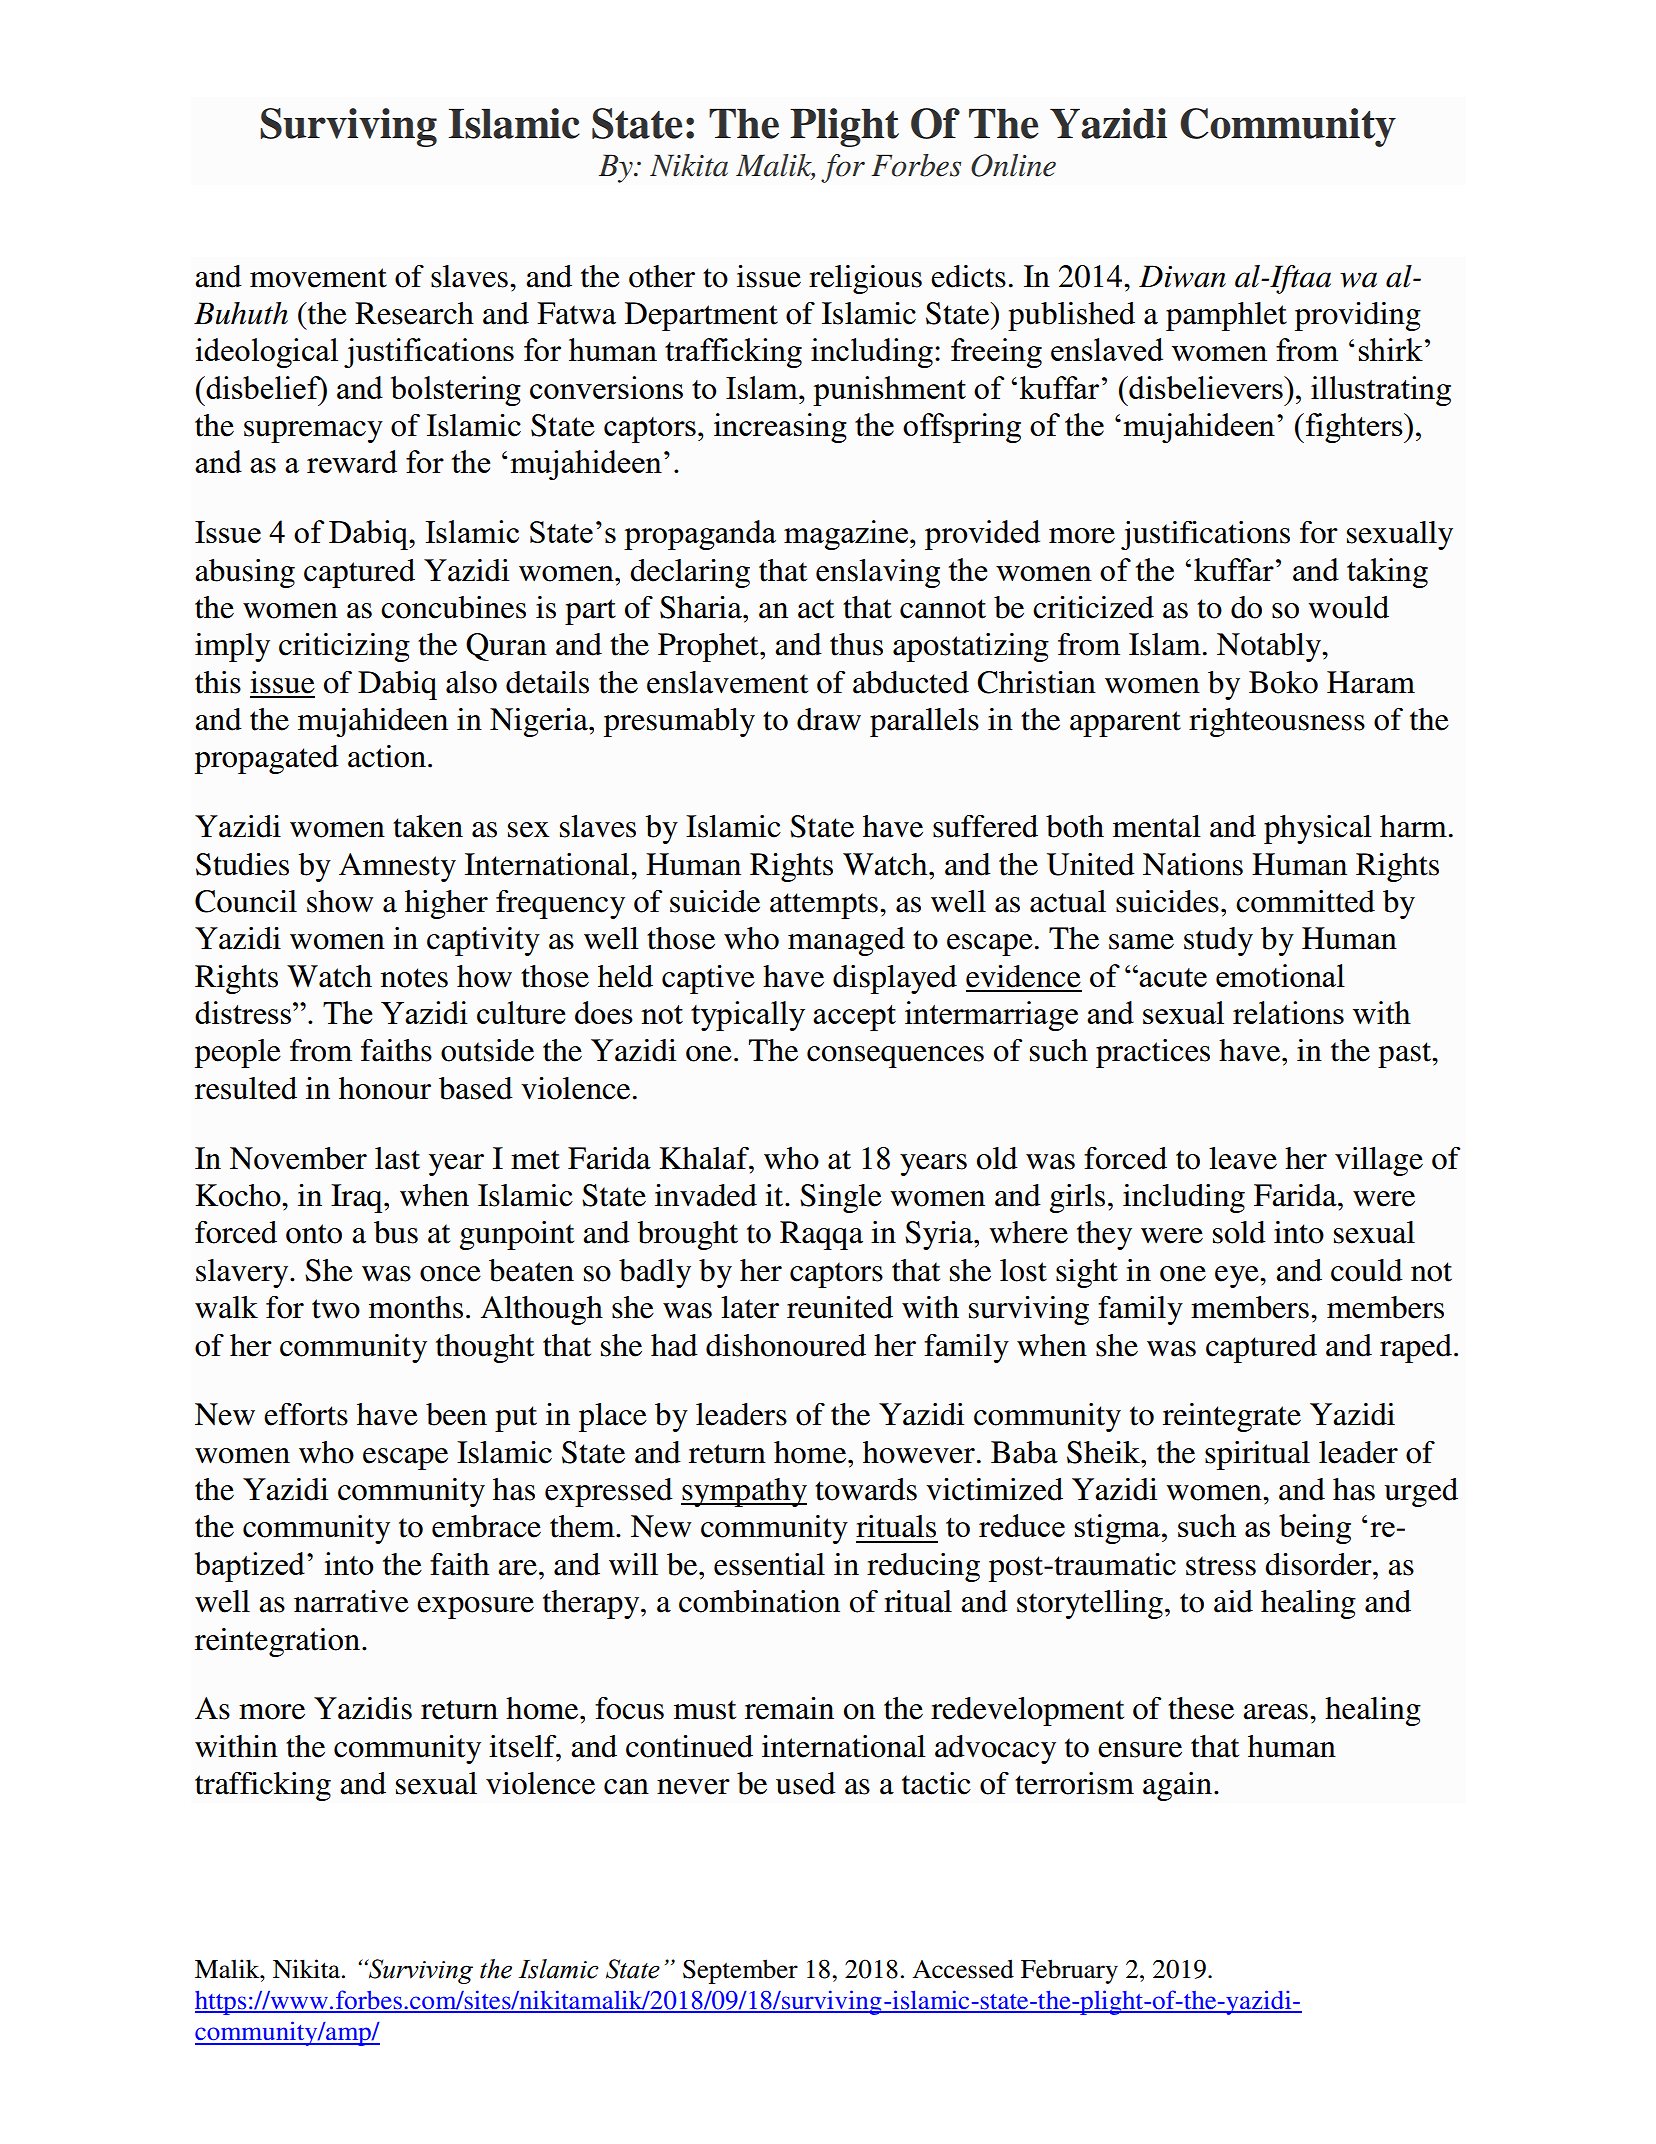 This screenshot has height=2144, width=1656. What do you see at coordinates (865, 279) in the screenshot?
I see `religious` at bounding box center [865, 279].
